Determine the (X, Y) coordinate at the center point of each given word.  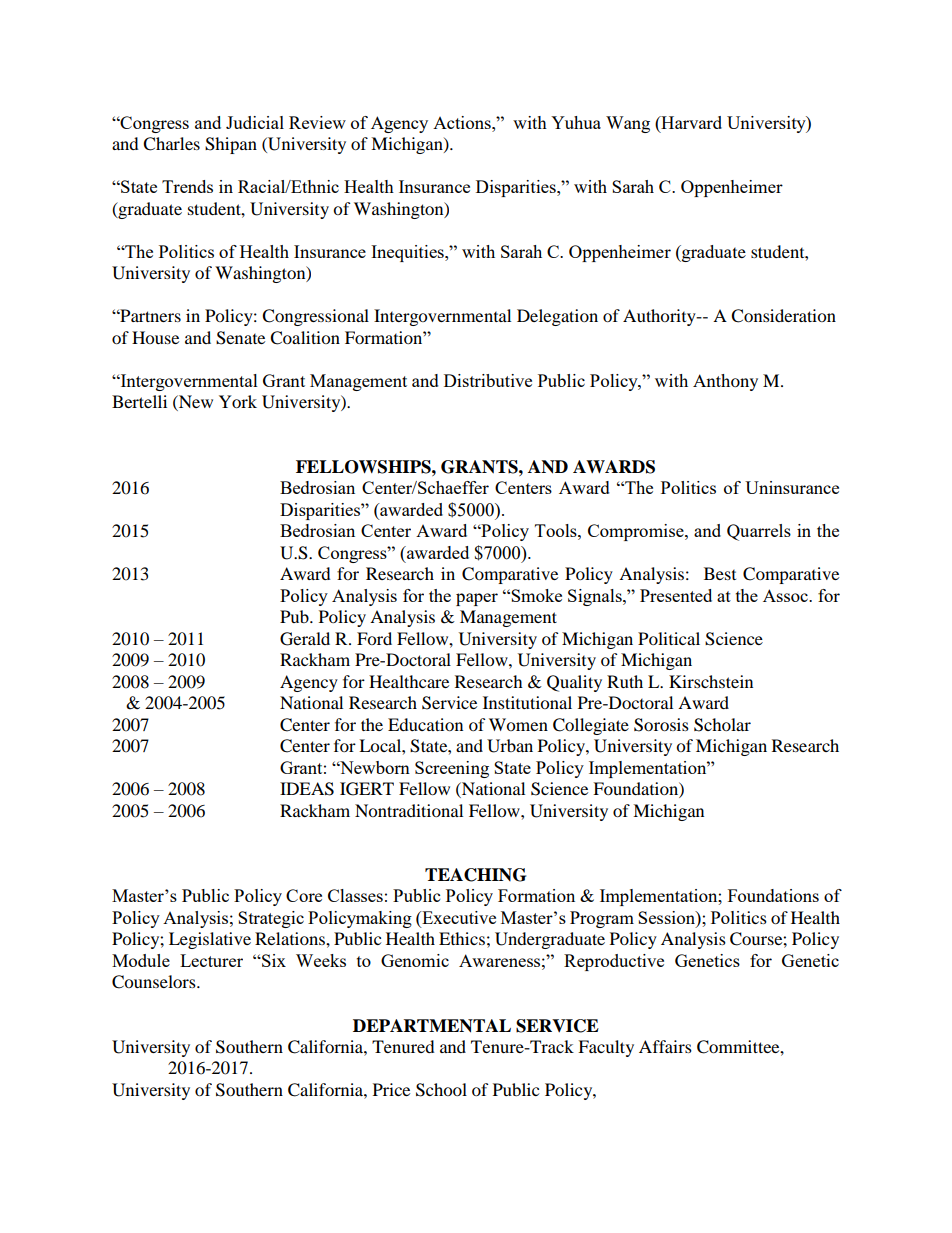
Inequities (408, 253)
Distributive (488, 380)
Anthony (725, 382)
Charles (171, 144)
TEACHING (475, 875)
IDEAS (307, 789)
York (238, 401)
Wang (628, 124)
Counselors (155, 982)
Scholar (722, 725)
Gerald (305, 639)
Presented (676, 595)
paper (477, 599)
